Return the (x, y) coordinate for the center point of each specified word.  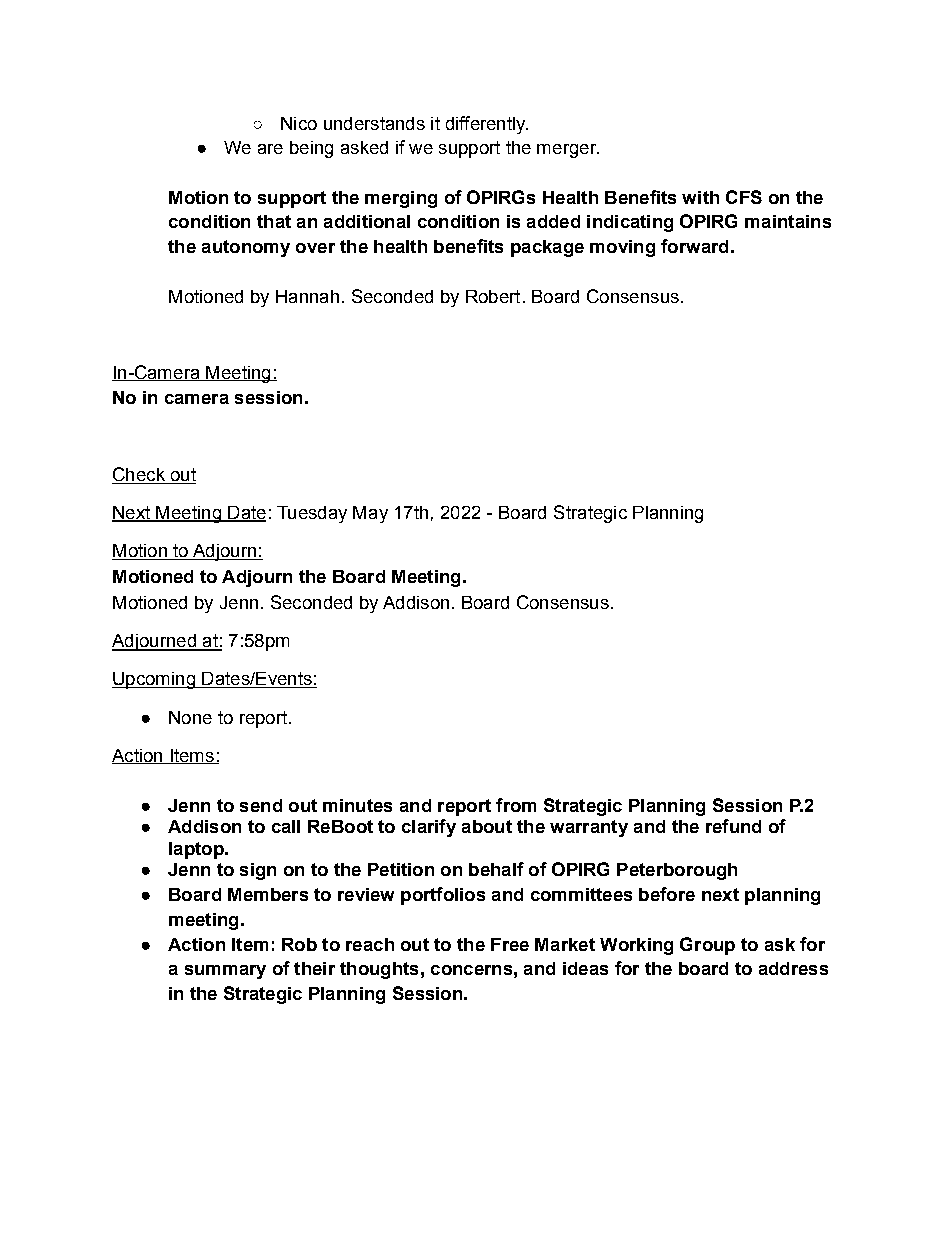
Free (510, 944)
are (270, 149)
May (370, 514)
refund (733, 826)
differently (487, 125)
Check (139, 475)
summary (225, 972)
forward (694, 246)
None (190, 717)
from (516, 805)
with (700, 197)
